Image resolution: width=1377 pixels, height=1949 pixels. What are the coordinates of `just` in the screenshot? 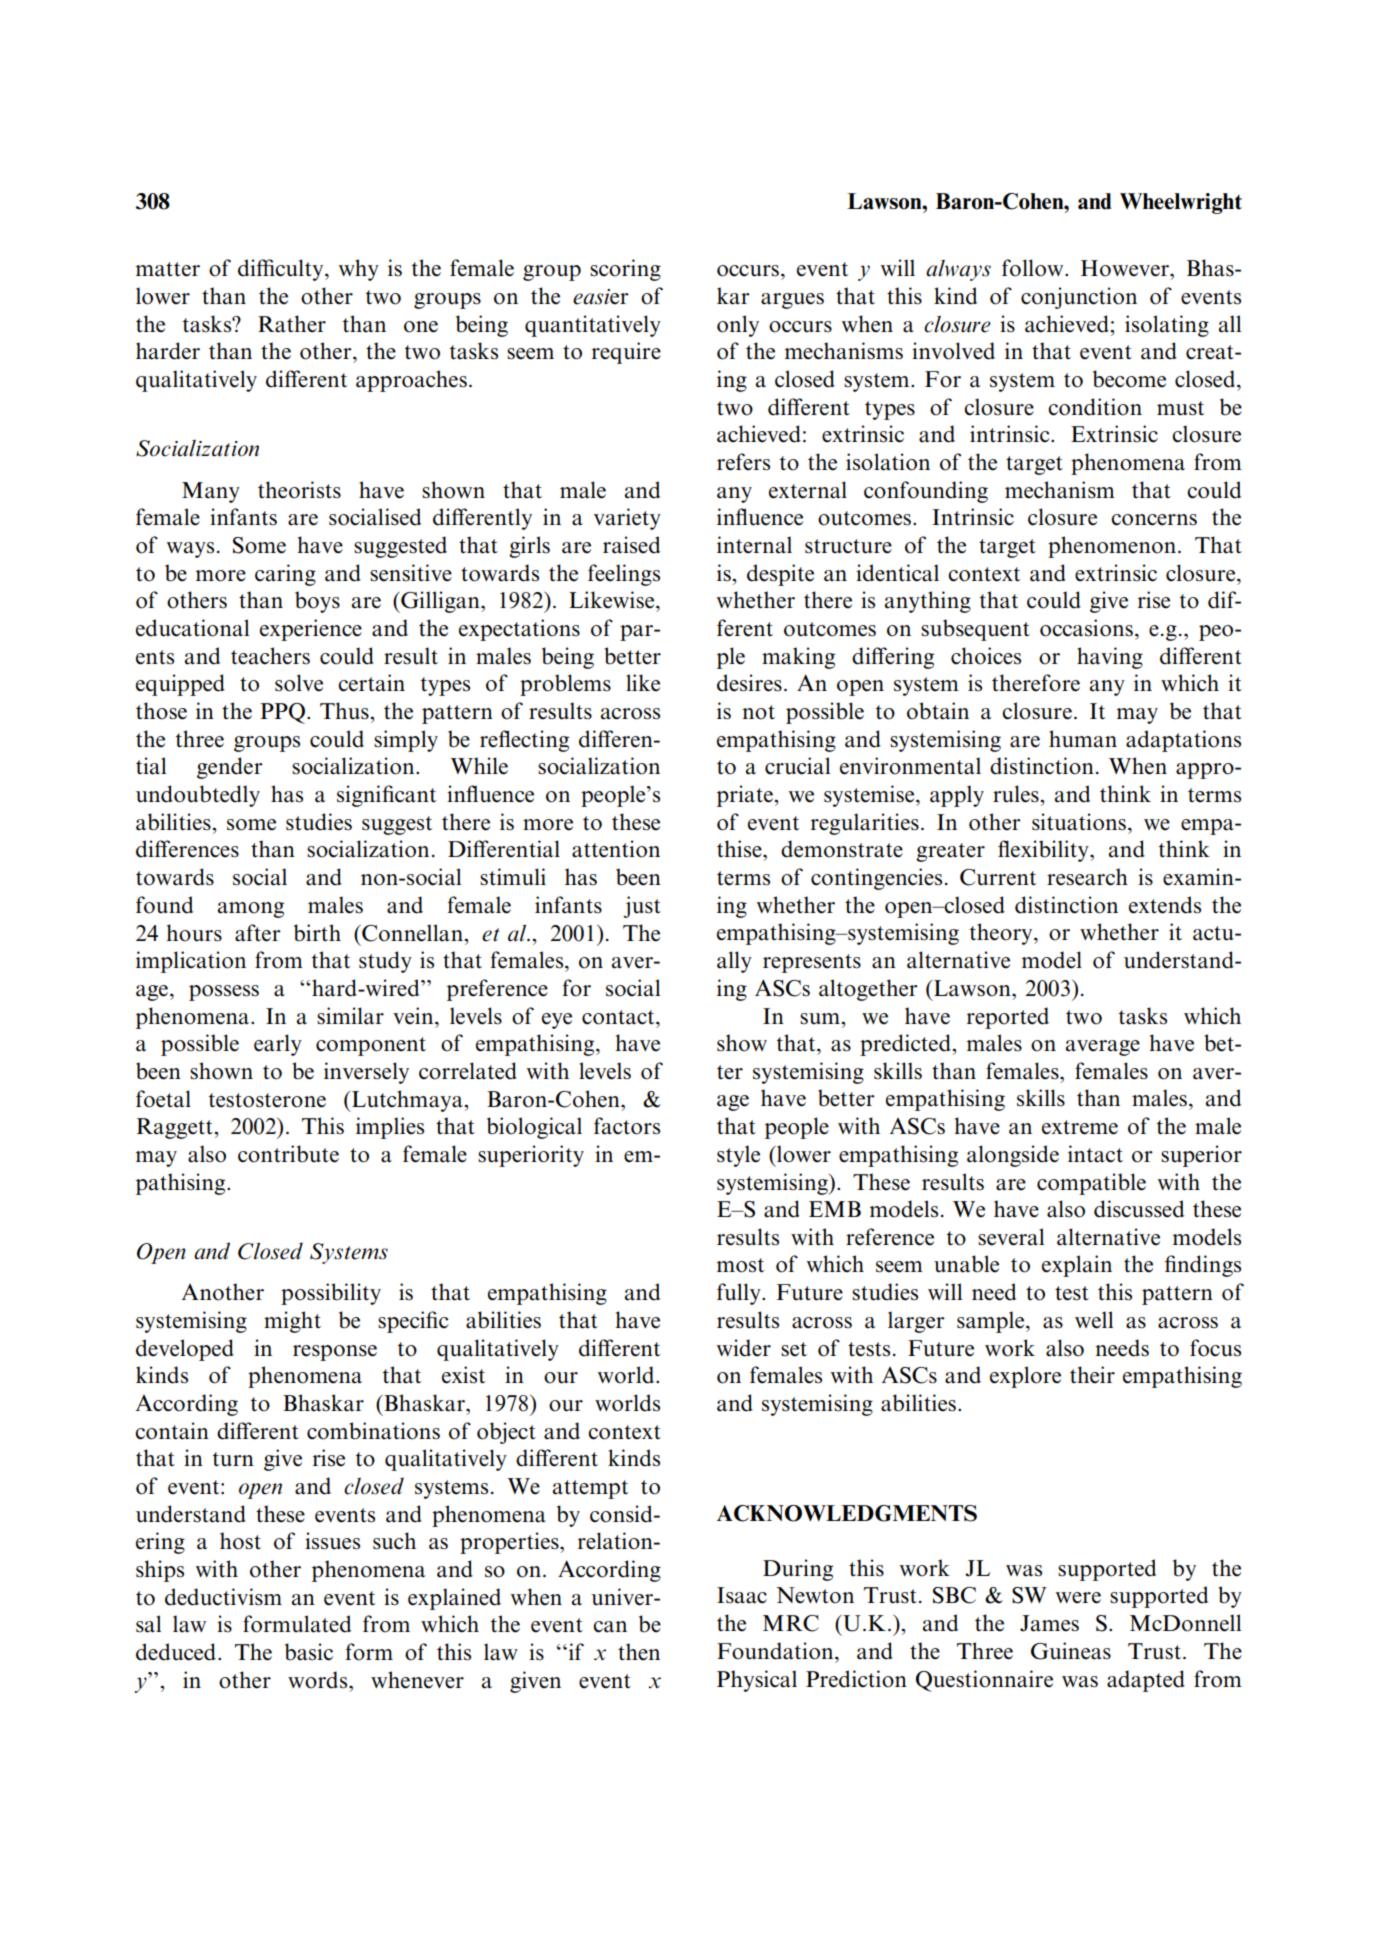 It's located at (642, 907).
